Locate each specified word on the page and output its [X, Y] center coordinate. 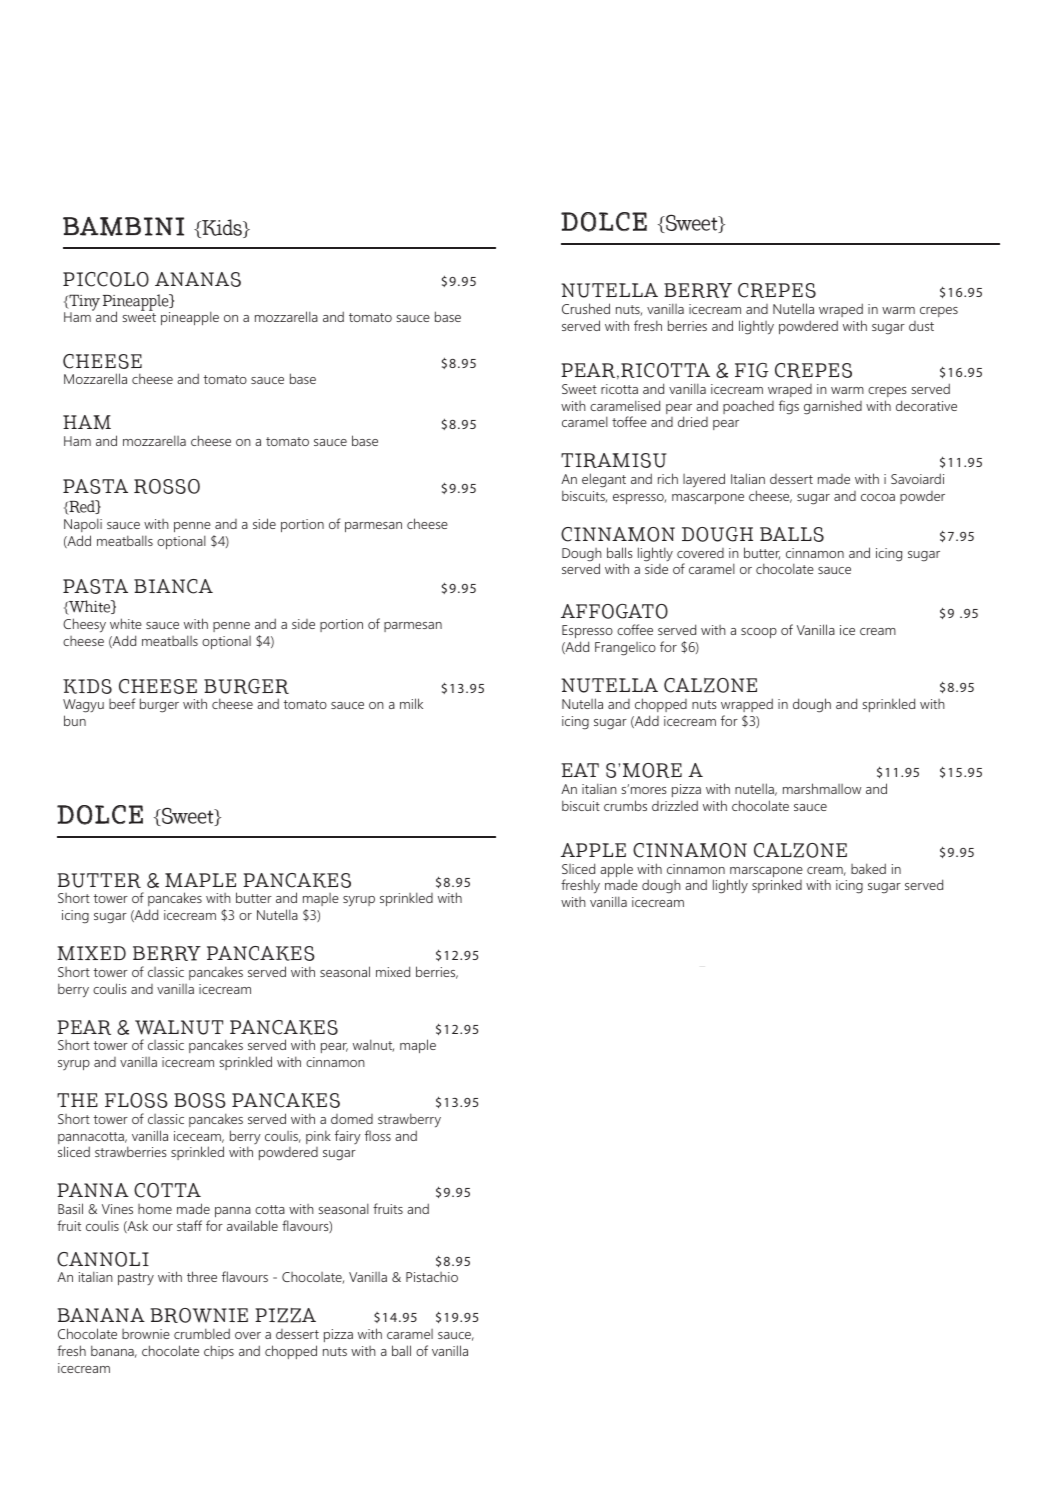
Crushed [586, 308]
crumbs [625, 805]
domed [352, 1119]
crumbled [202, 1333]
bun [75, 720]
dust [921, 326]
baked [868, 868]
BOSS [200, 1100]
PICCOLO [106, 279]
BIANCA [173, 586]
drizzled [675, 805]
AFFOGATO [614, 611]
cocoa [878, 497]
